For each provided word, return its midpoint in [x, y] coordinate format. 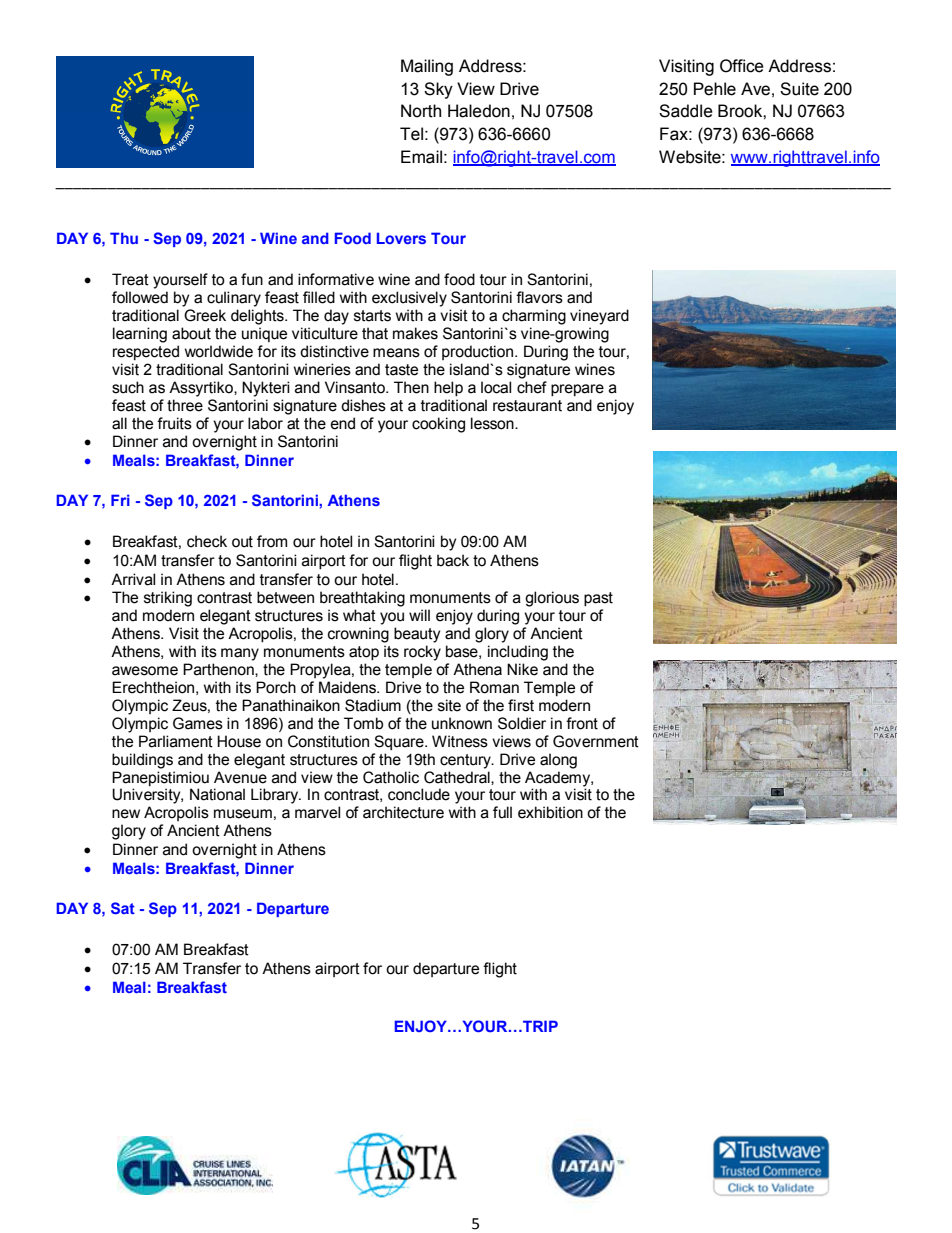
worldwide [219, 351]
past [598, 599]
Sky [438, 90]
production [479, 352]
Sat [123, 908]
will [419, 615]
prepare [577, 390]
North [421, 111]
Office [742, 66]
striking [168, 599]
